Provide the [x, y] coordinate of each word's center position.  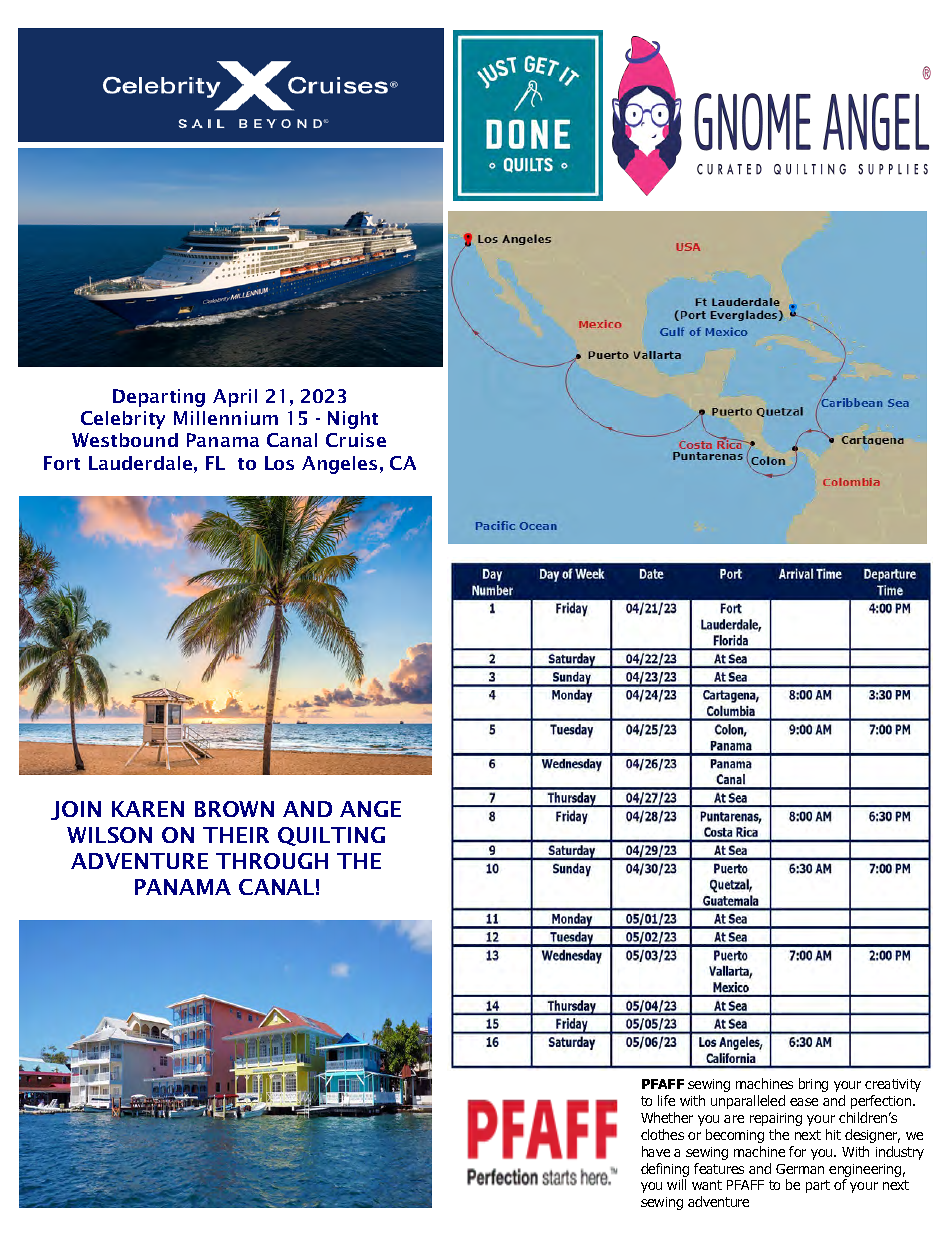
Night [353, 420]
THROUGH [272, 861]
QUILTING [331, 836]
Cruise [356, 440]
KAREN [148, 809]
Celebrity [123, 420]
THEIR [236, 835]
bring [813, 1085]
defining [665, 1170]
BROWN [234, 809]
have [656, 1151]
